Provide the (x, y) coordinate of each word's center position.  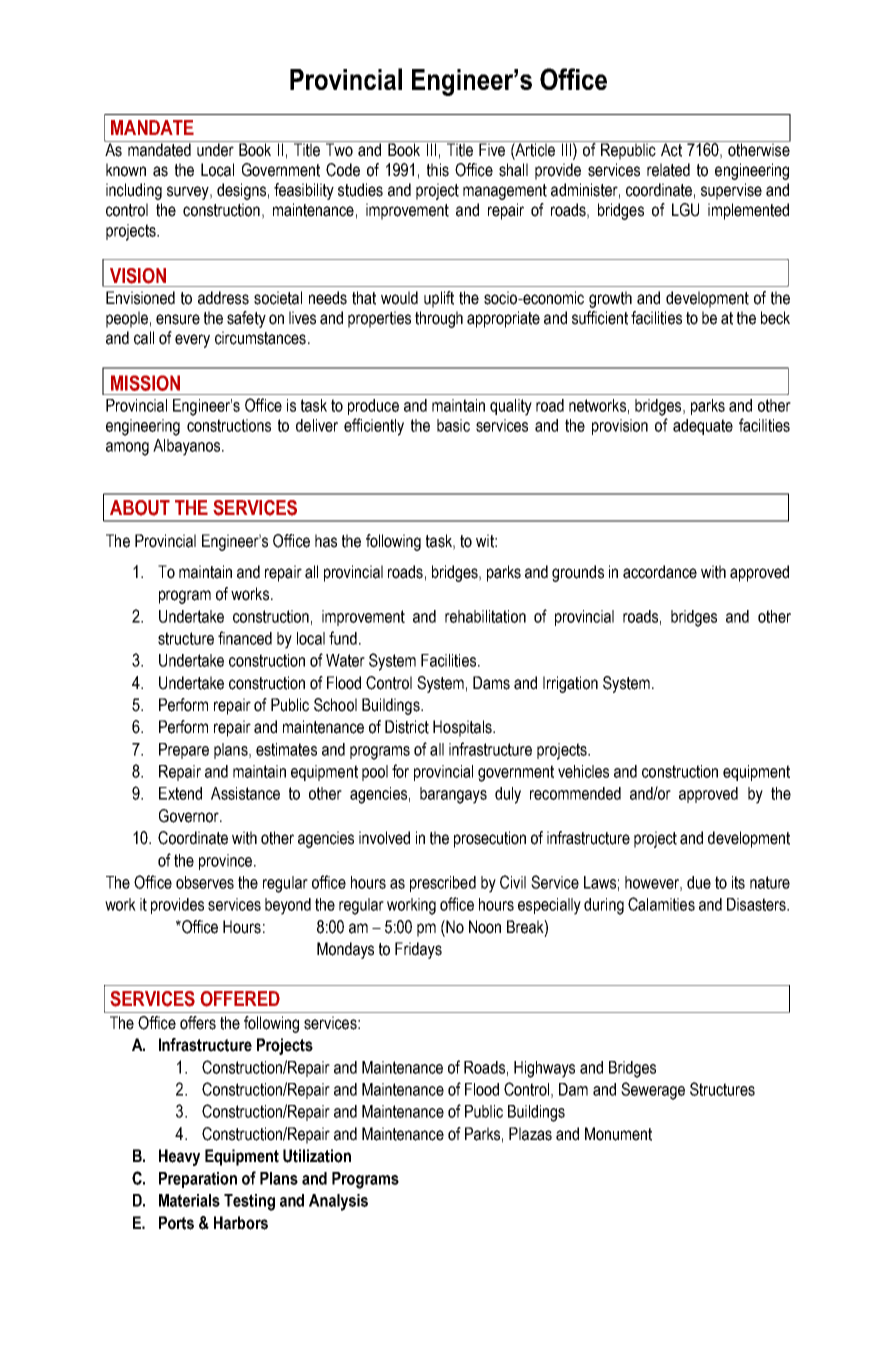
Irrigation (570, 684)
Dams (491, 683)
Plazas (530, 1134)
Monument (618, 1134)
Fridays (418, 950)
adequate (703, 427)
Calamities (661, 904)
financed (245, 638)
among (127, 449)
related (668, 170)
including (134, 191)
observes (205, 882)
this (438, 170)
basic (453, 425)
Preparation (198, 1180)
